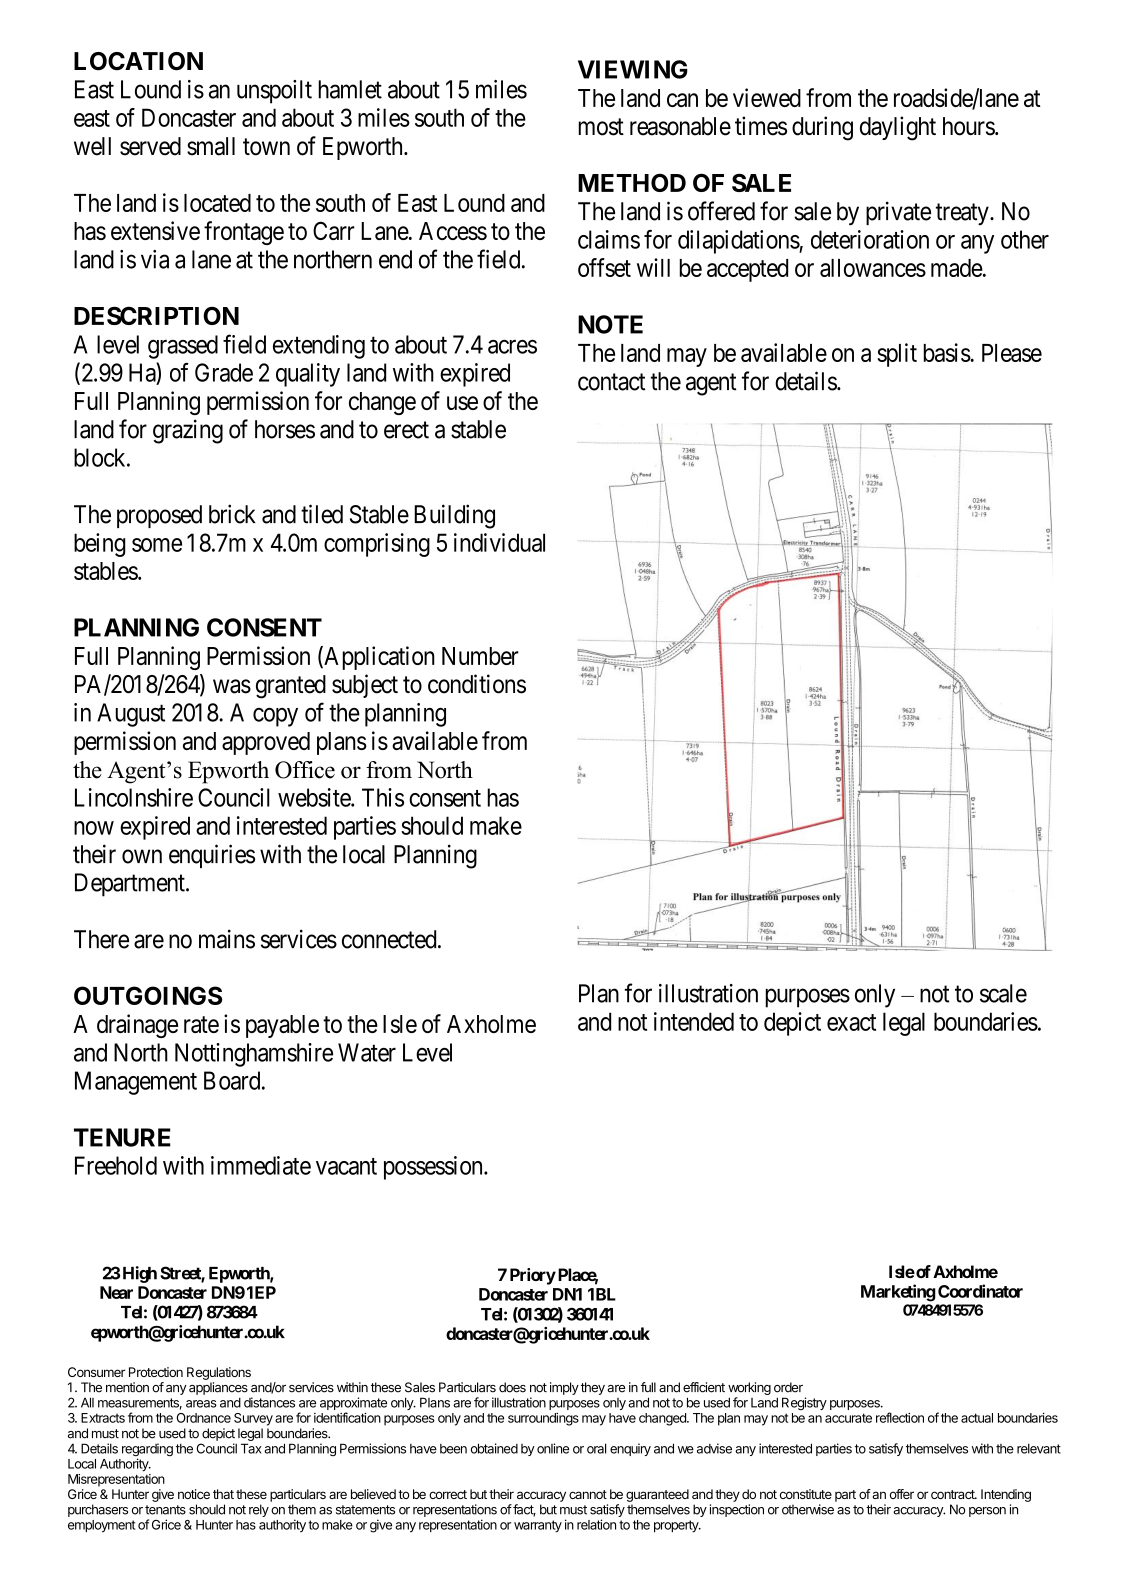 The width and height of the screenshot is (1128, 1595). What do you see at coordinates (851, 1022) in the screenshot?
I see `exact` at bounding box center [851, 1022].
